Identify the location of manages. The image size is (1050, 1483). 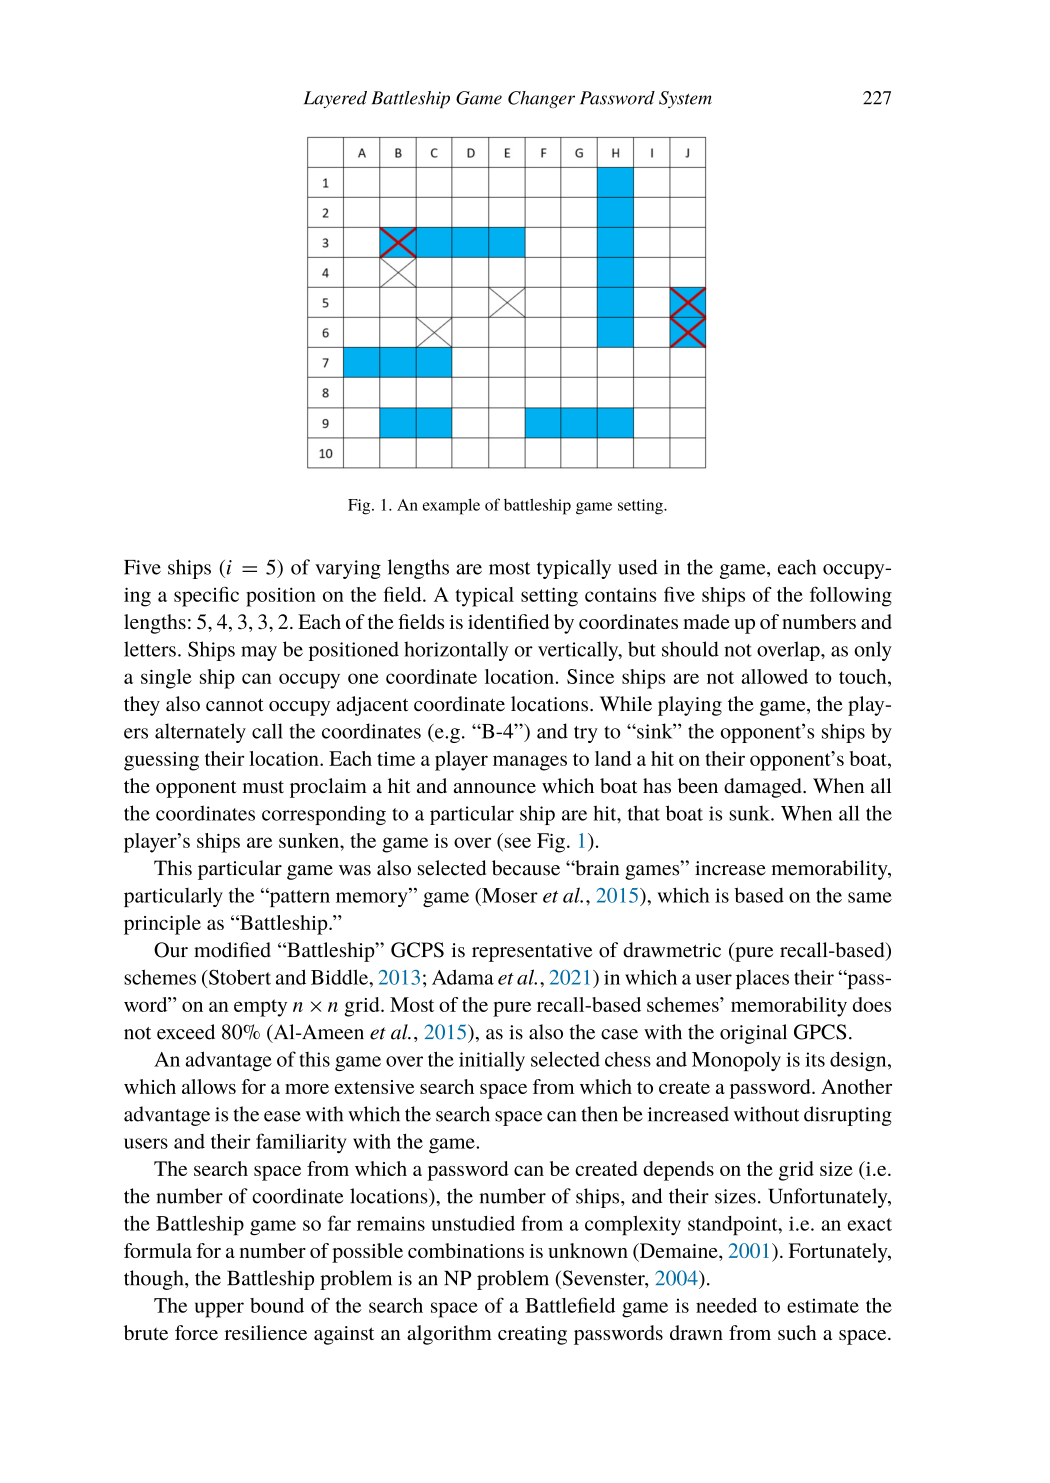
(530, 763).
